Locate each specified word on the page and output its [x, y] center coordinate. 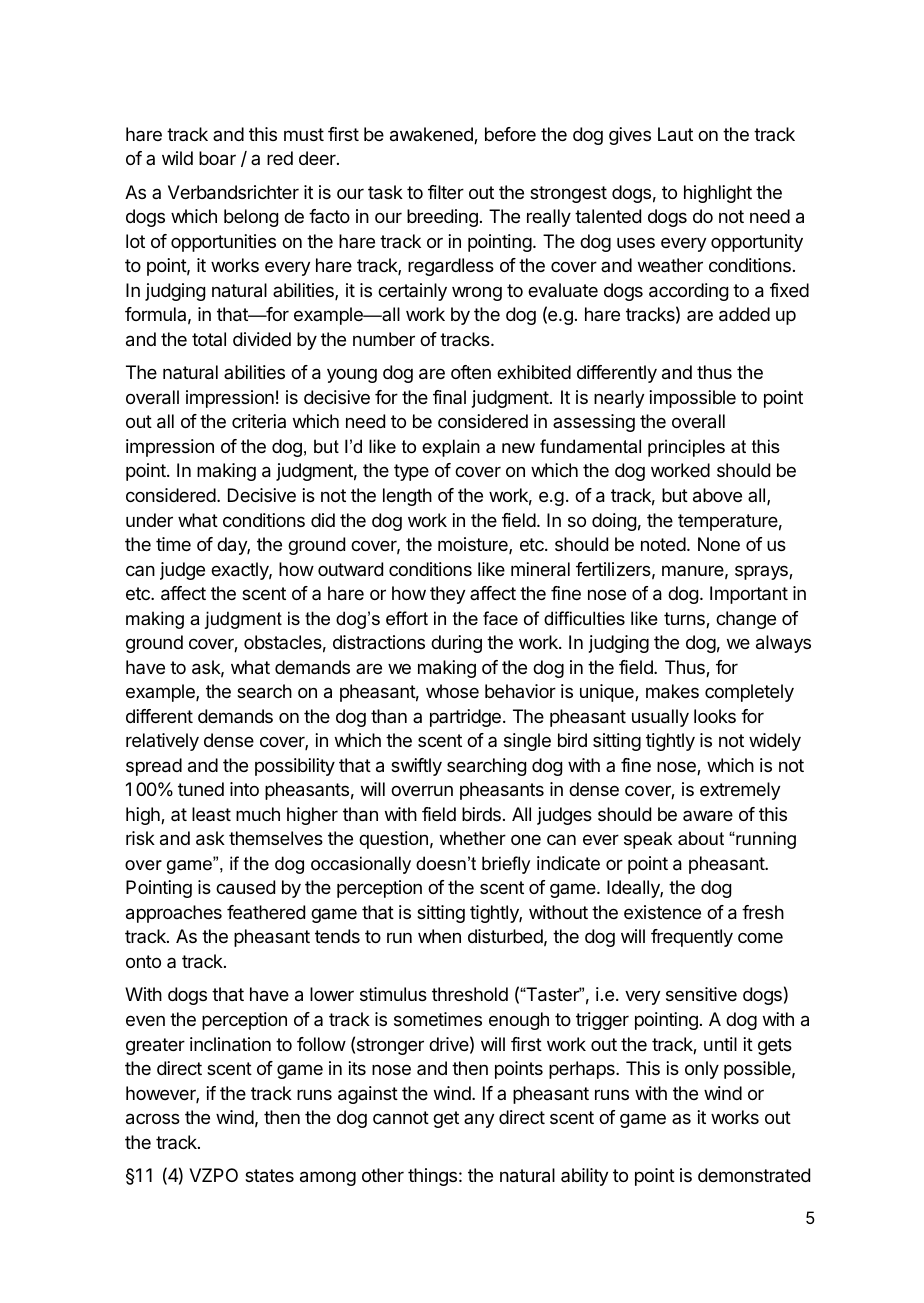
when [439, 936]
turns [685, 620]
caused [245, 887]
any [479, 1120]
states [269, 1176]
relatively [162, 742]
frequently [692, 938]
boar [217, 158]
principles [686, 448]
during [456, 644]
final [449, 397]
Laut [675, 134]
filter [446, 192]
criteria [259, 421]
